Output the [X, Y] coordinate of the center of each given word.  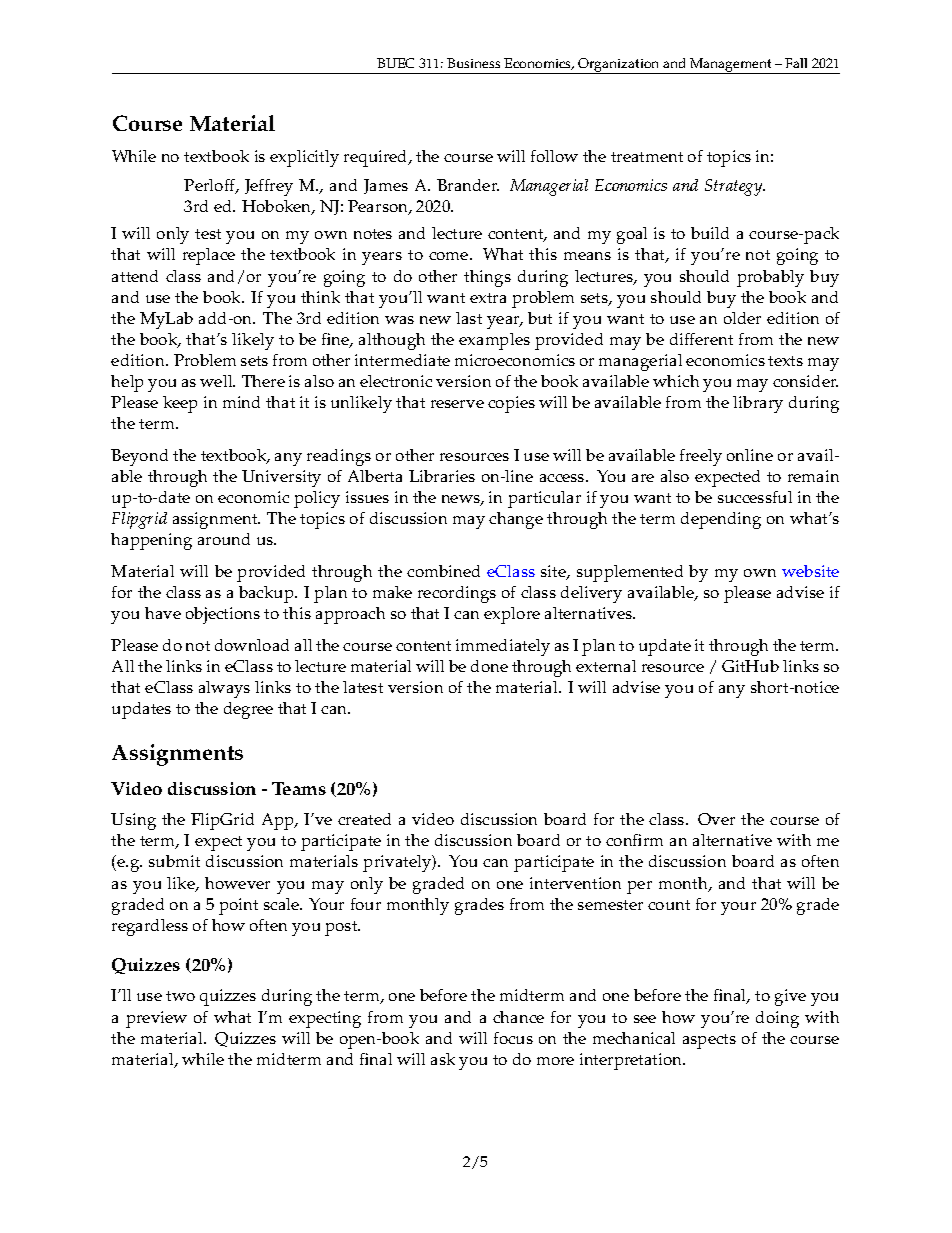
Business [473, 63]
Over [716, 819]
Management [731, 66]
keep [180, 404]
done [489, 666]
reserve [457, 404]
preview [156, 1019]
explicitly [304, 158]
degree [248, 710]
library [758, 404]
